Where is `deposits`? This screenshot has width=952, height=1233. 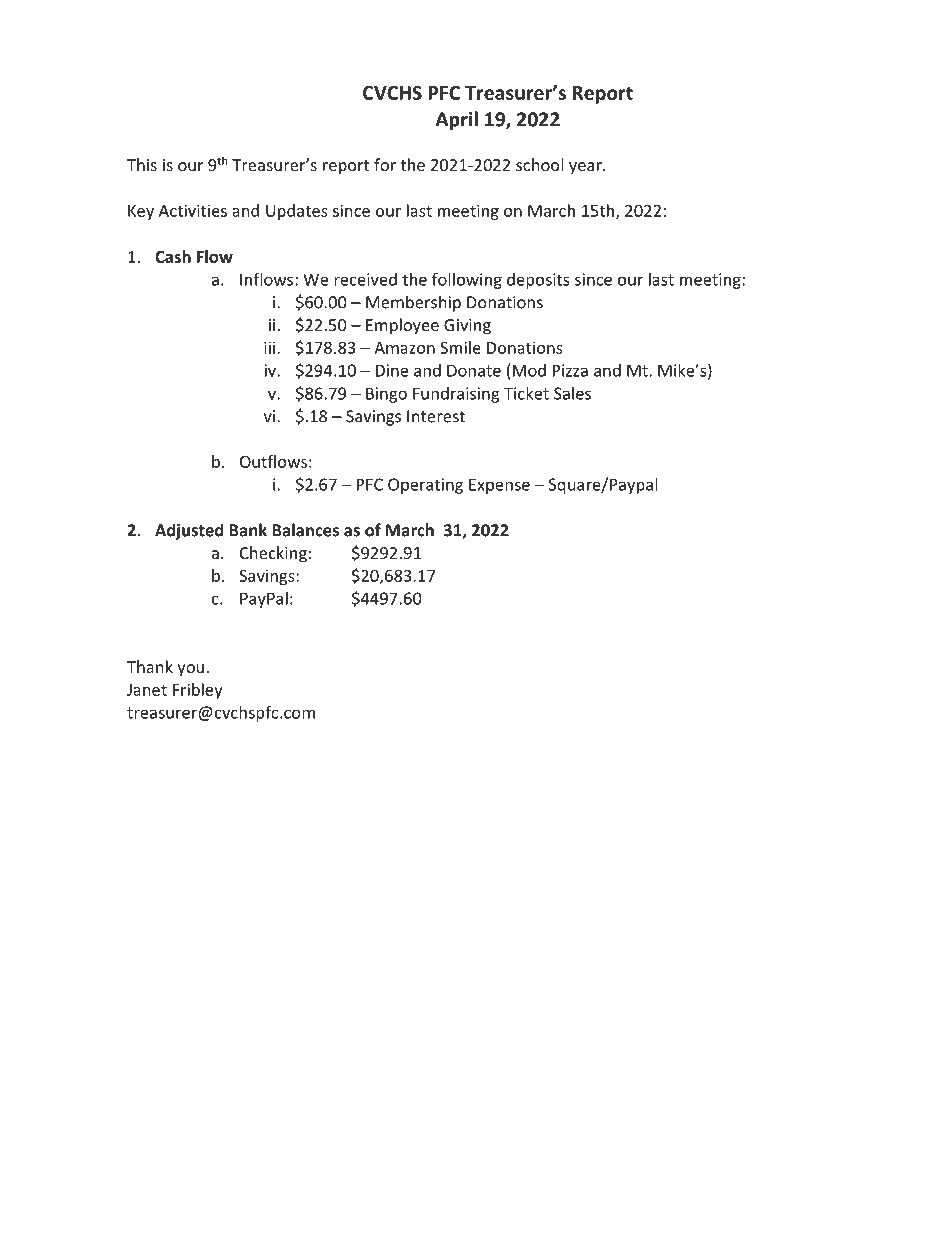 deposits is located at coordinates (538, 281).
